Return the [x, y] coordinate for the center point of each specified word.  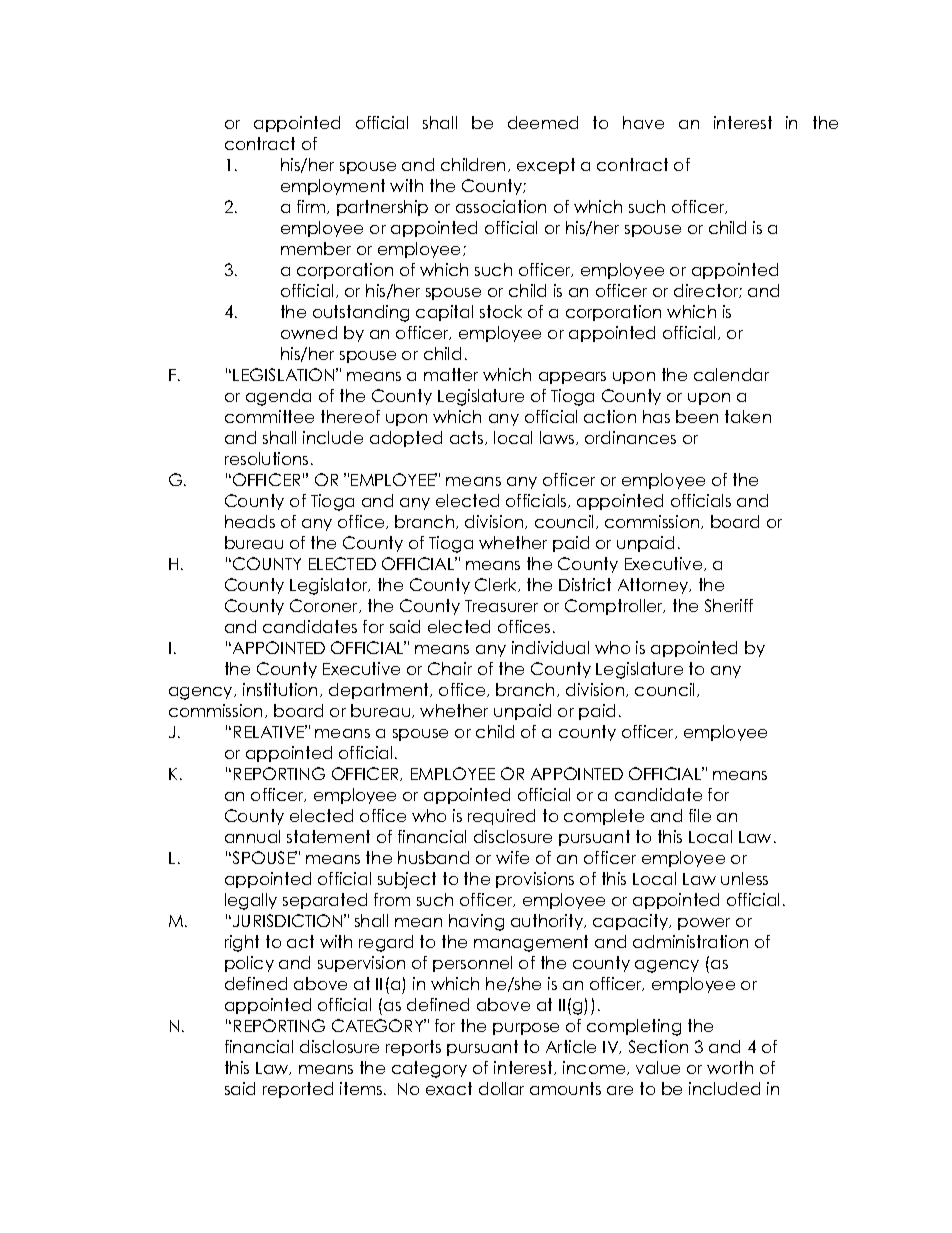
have [643, 122]
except [546, 166]
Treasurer [501, 606]
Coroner [325, 606]
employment [333, 187]
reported [298, 1090]
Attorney [654, 586]
